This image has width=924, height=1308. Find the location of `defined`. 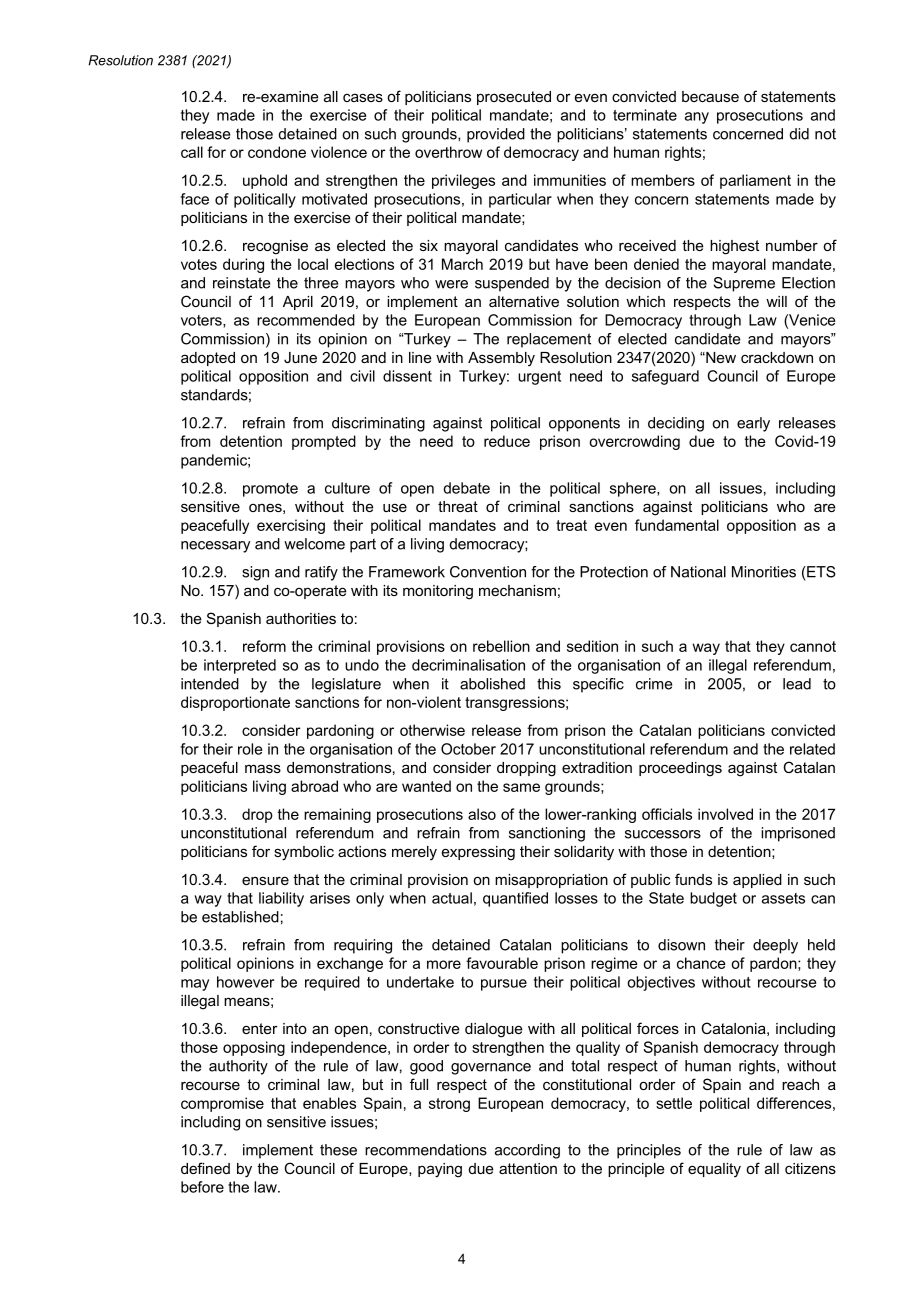

defined is located at coordinates (205, 1168).
